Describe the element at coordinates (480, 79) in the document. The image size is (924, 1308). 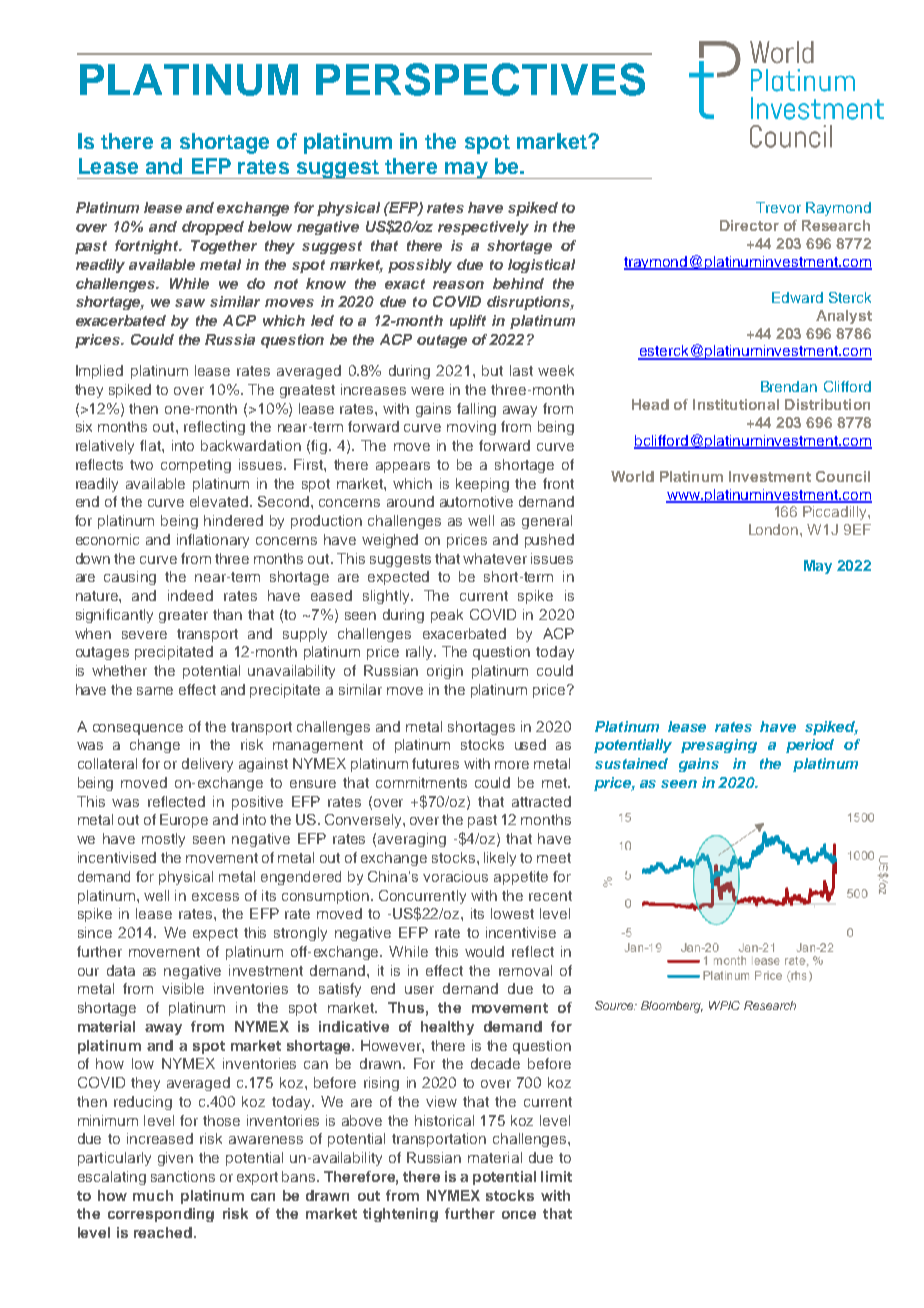
I see `PERSPECTIVES` at that location.
